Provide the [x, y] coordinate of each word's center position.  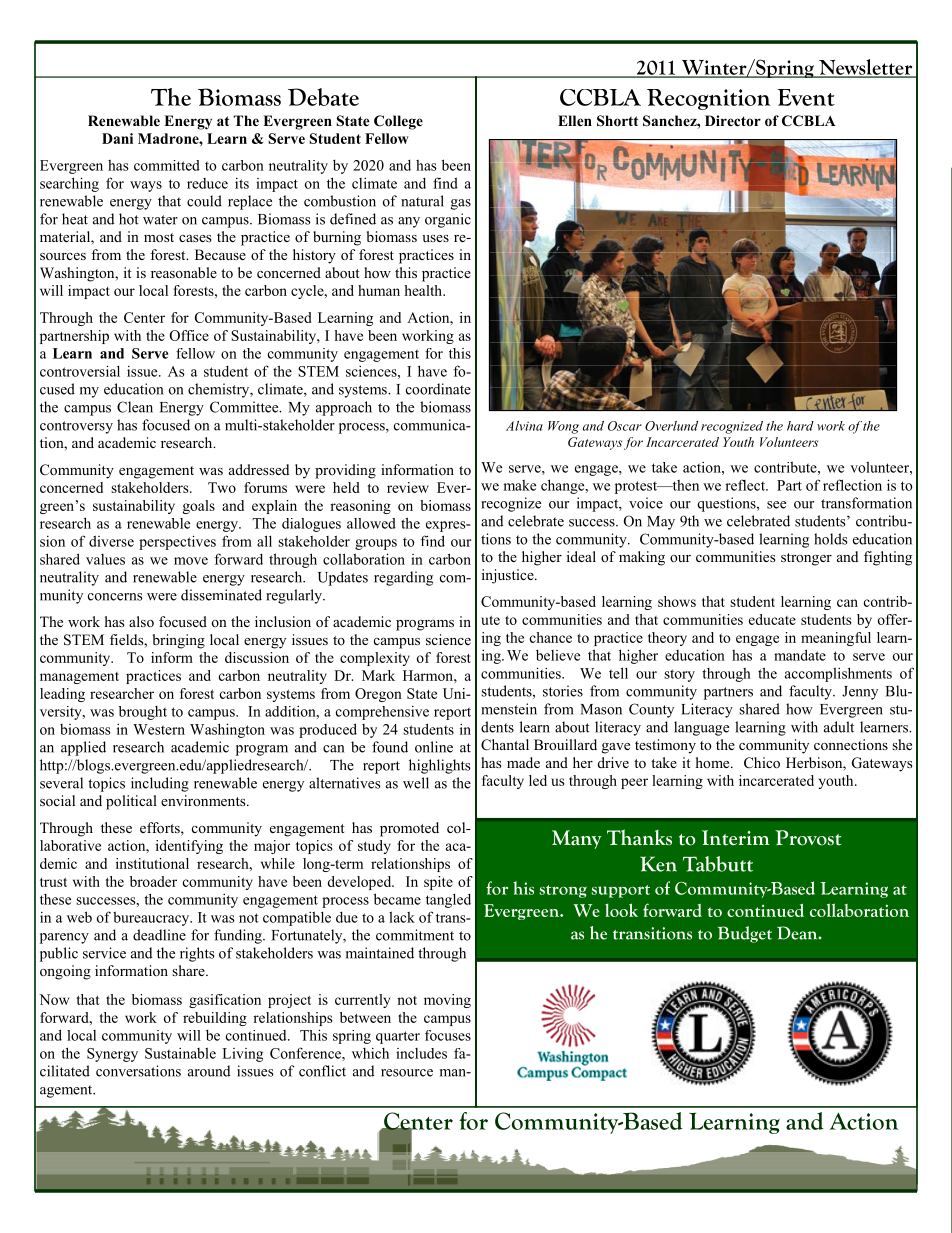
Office [189, 335]
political [131, 802]
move [191, 561]
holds [831, 539]
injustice [509, 576]
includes [421, 1053]
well [416, 783]
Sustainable [180, 1053]
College [398, 122]
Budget [745, 934]
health [424, 290]
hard [800, 426]
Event [806, 97]
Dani [117, 138]
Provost [808, 838]
